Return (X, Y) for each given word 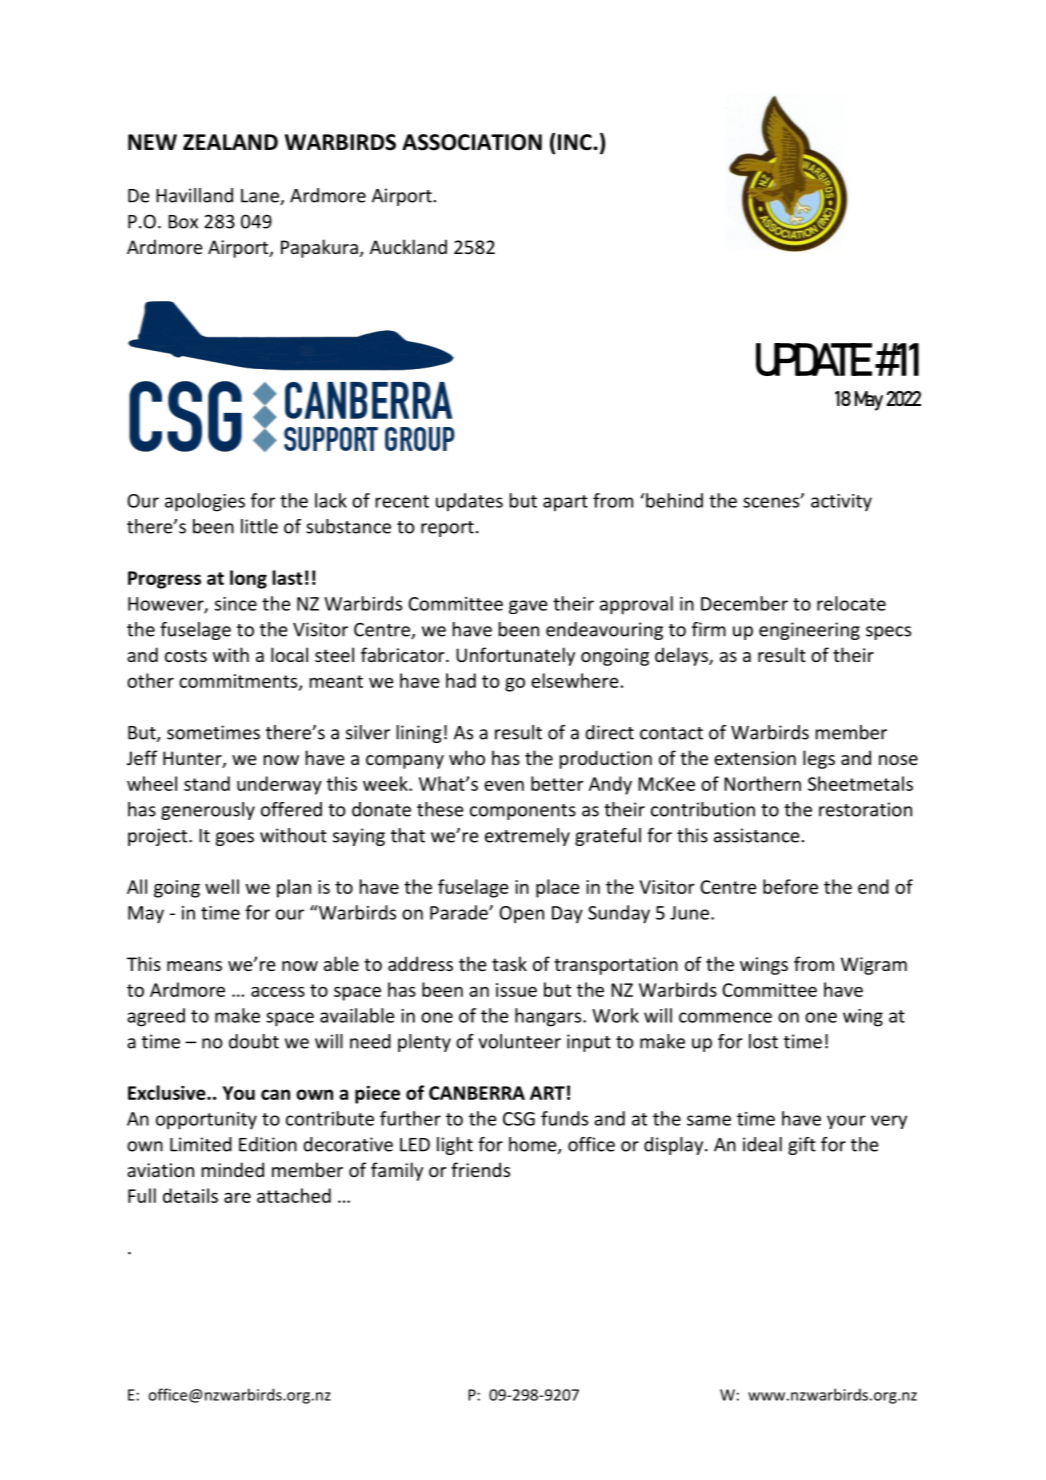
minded (233, 1169)
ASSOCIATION (472, 142)
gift (802, 1146)
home (534, 1145)
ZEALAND (230, 142)
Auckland (408, 246)
